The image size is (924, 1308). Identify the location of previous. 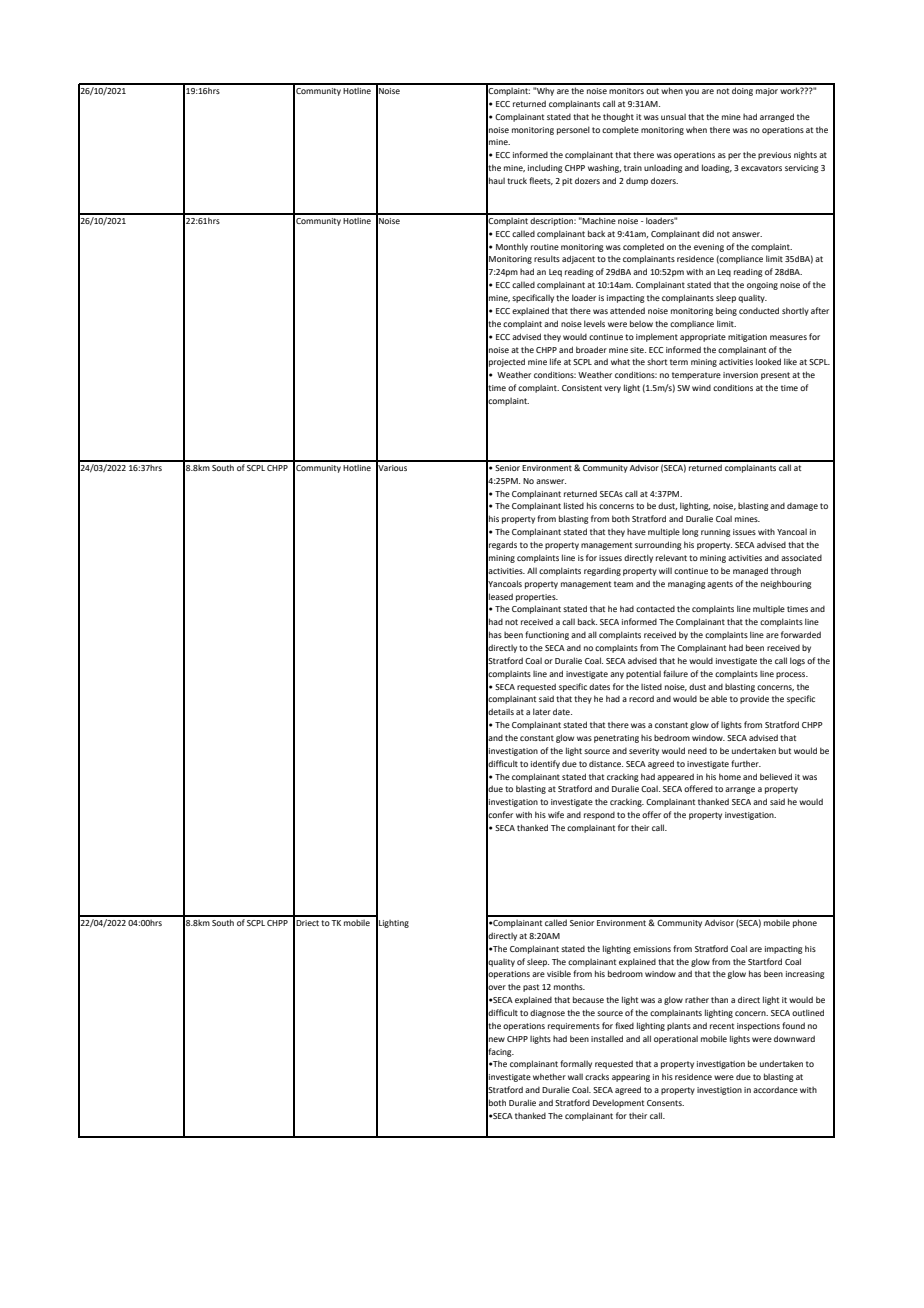
(774, 156).
